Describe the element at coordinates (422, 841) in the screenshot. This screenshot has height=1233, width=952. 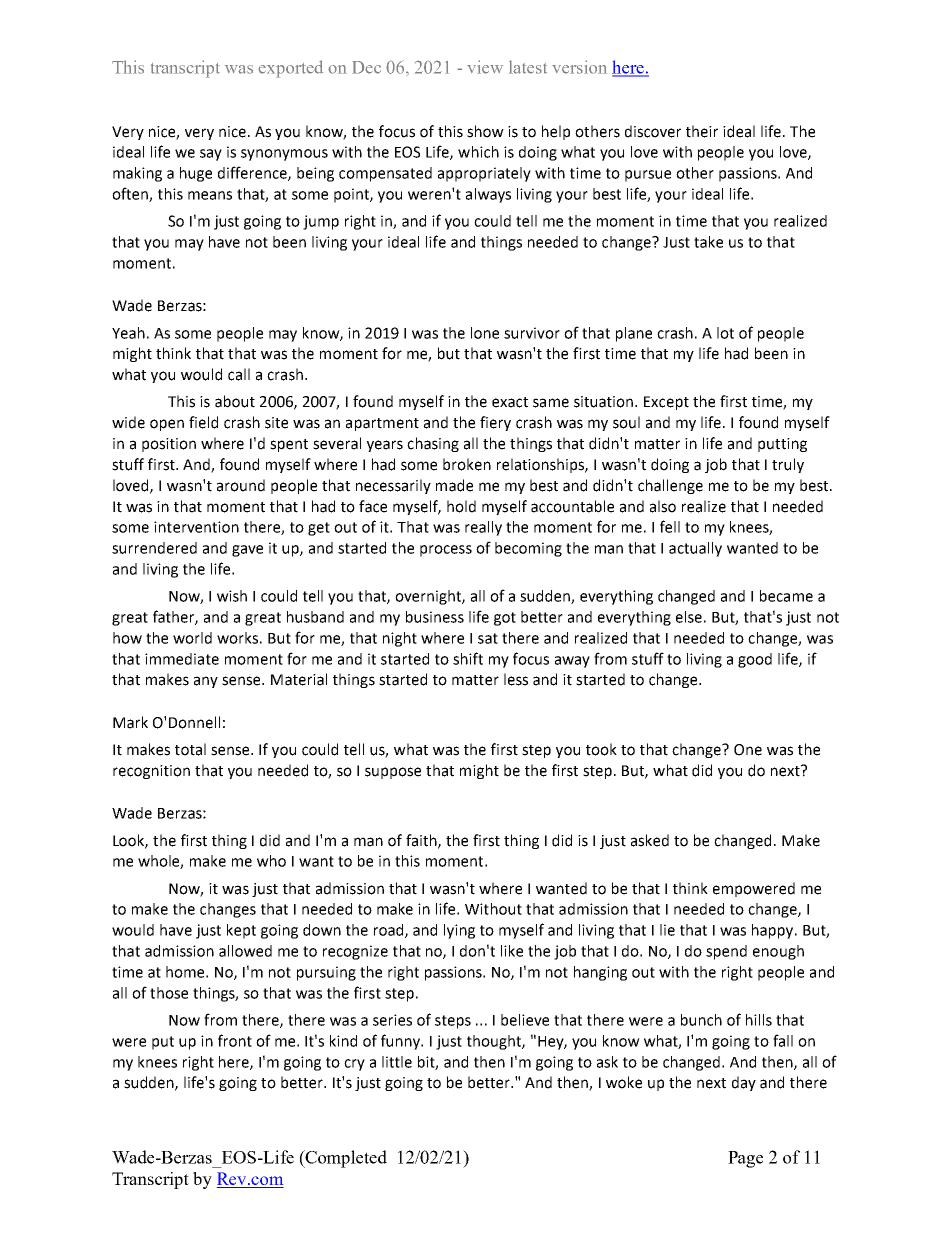
I see `faith` at that location.
